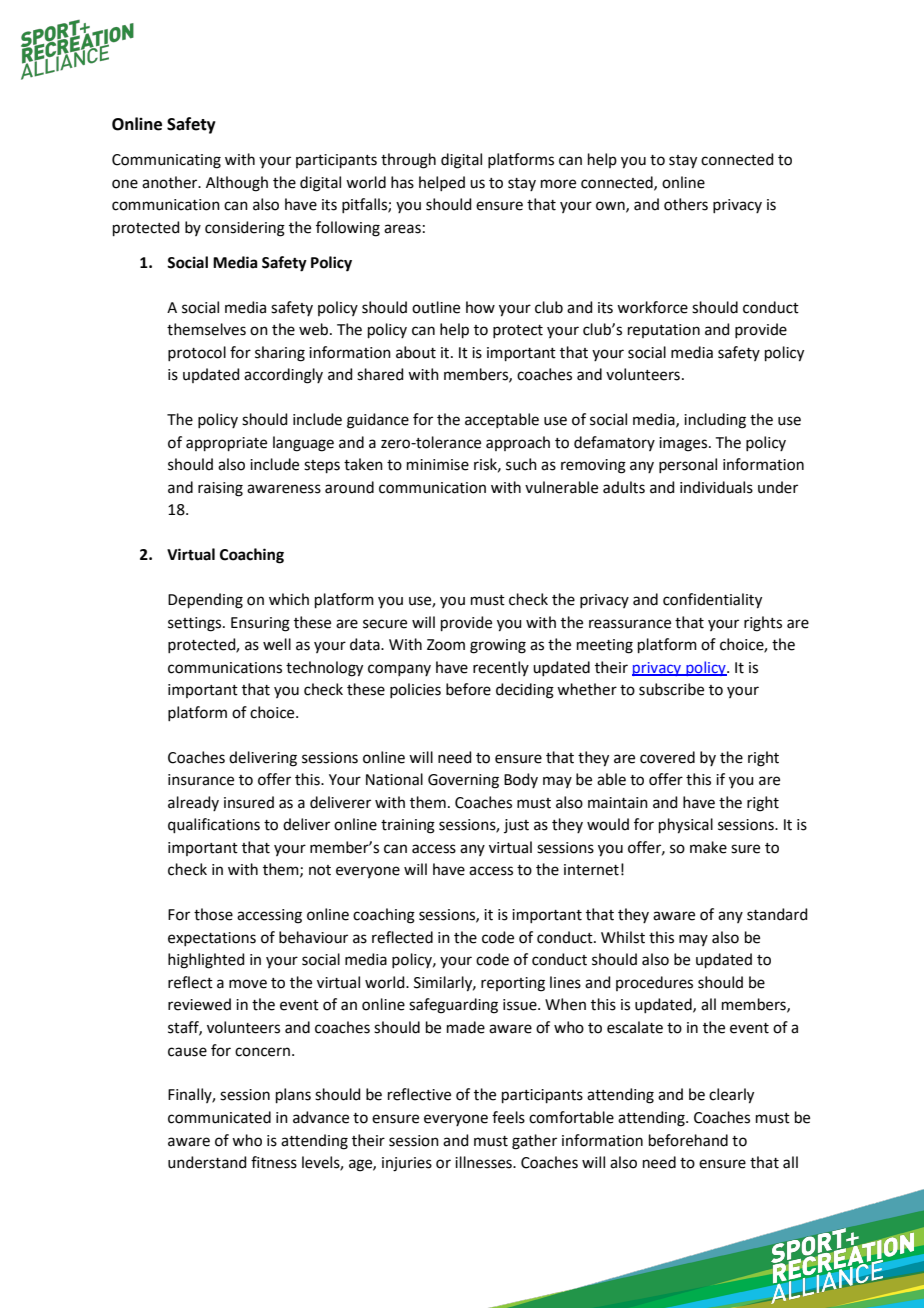  What do you see at coordinates (686, 204) in the screenshot?
I see `others` at bounding box center [686, 204].
